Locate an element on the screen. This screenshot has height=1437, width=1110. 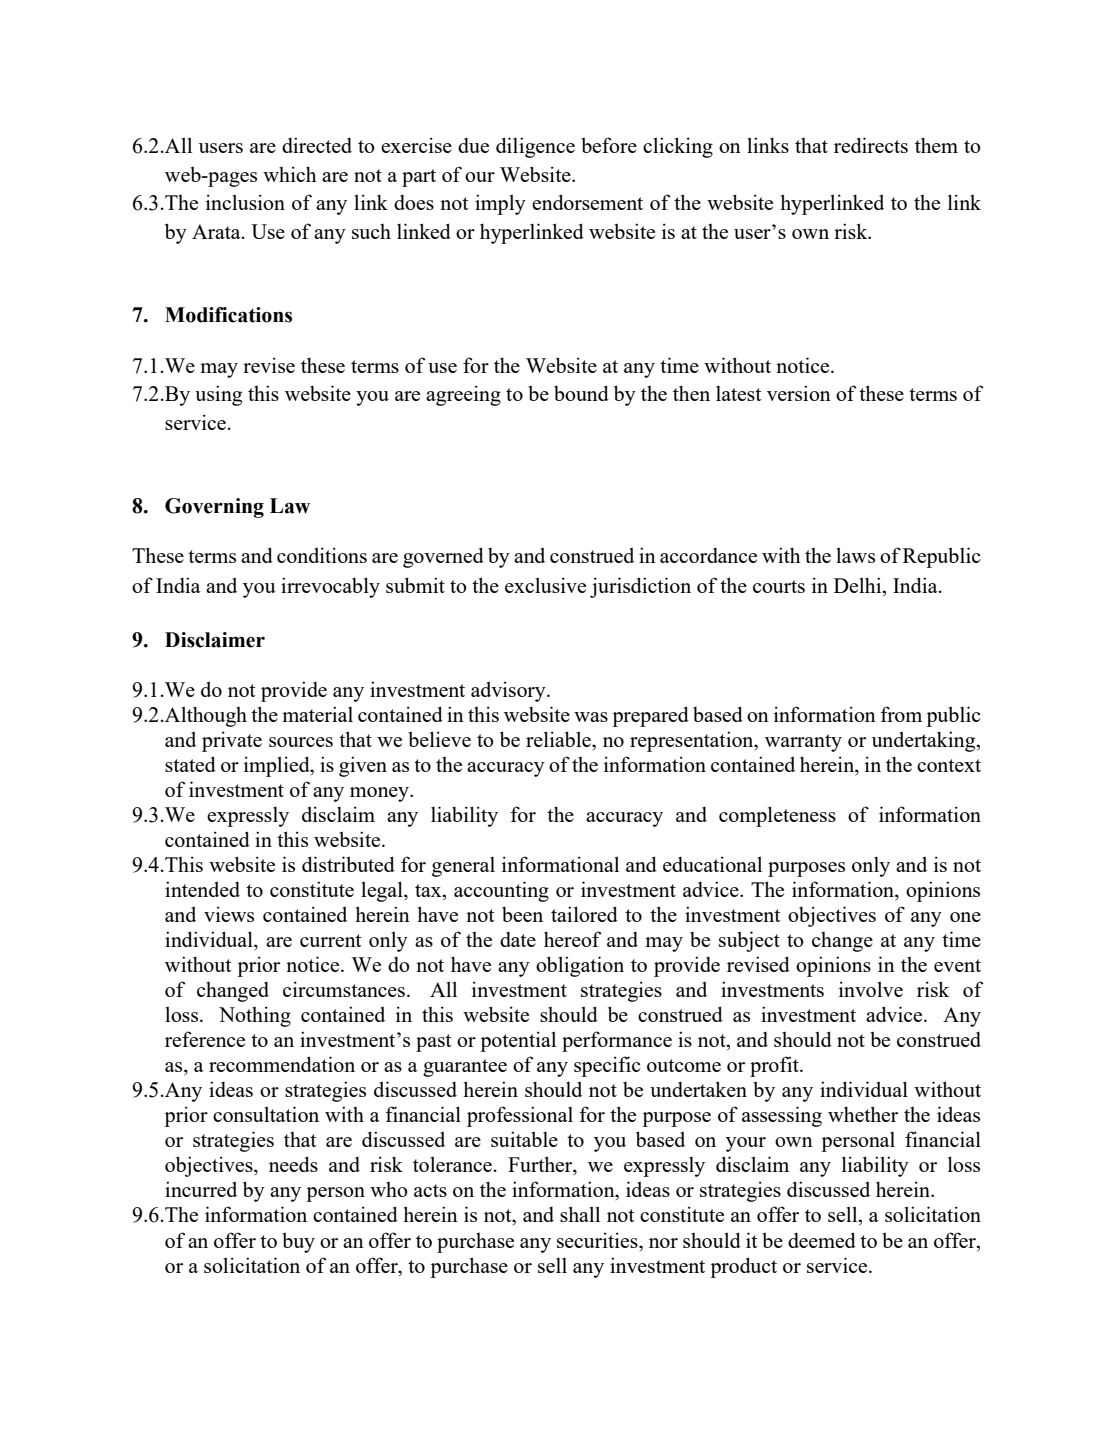
obligation is located at coordinates (580, 966).
